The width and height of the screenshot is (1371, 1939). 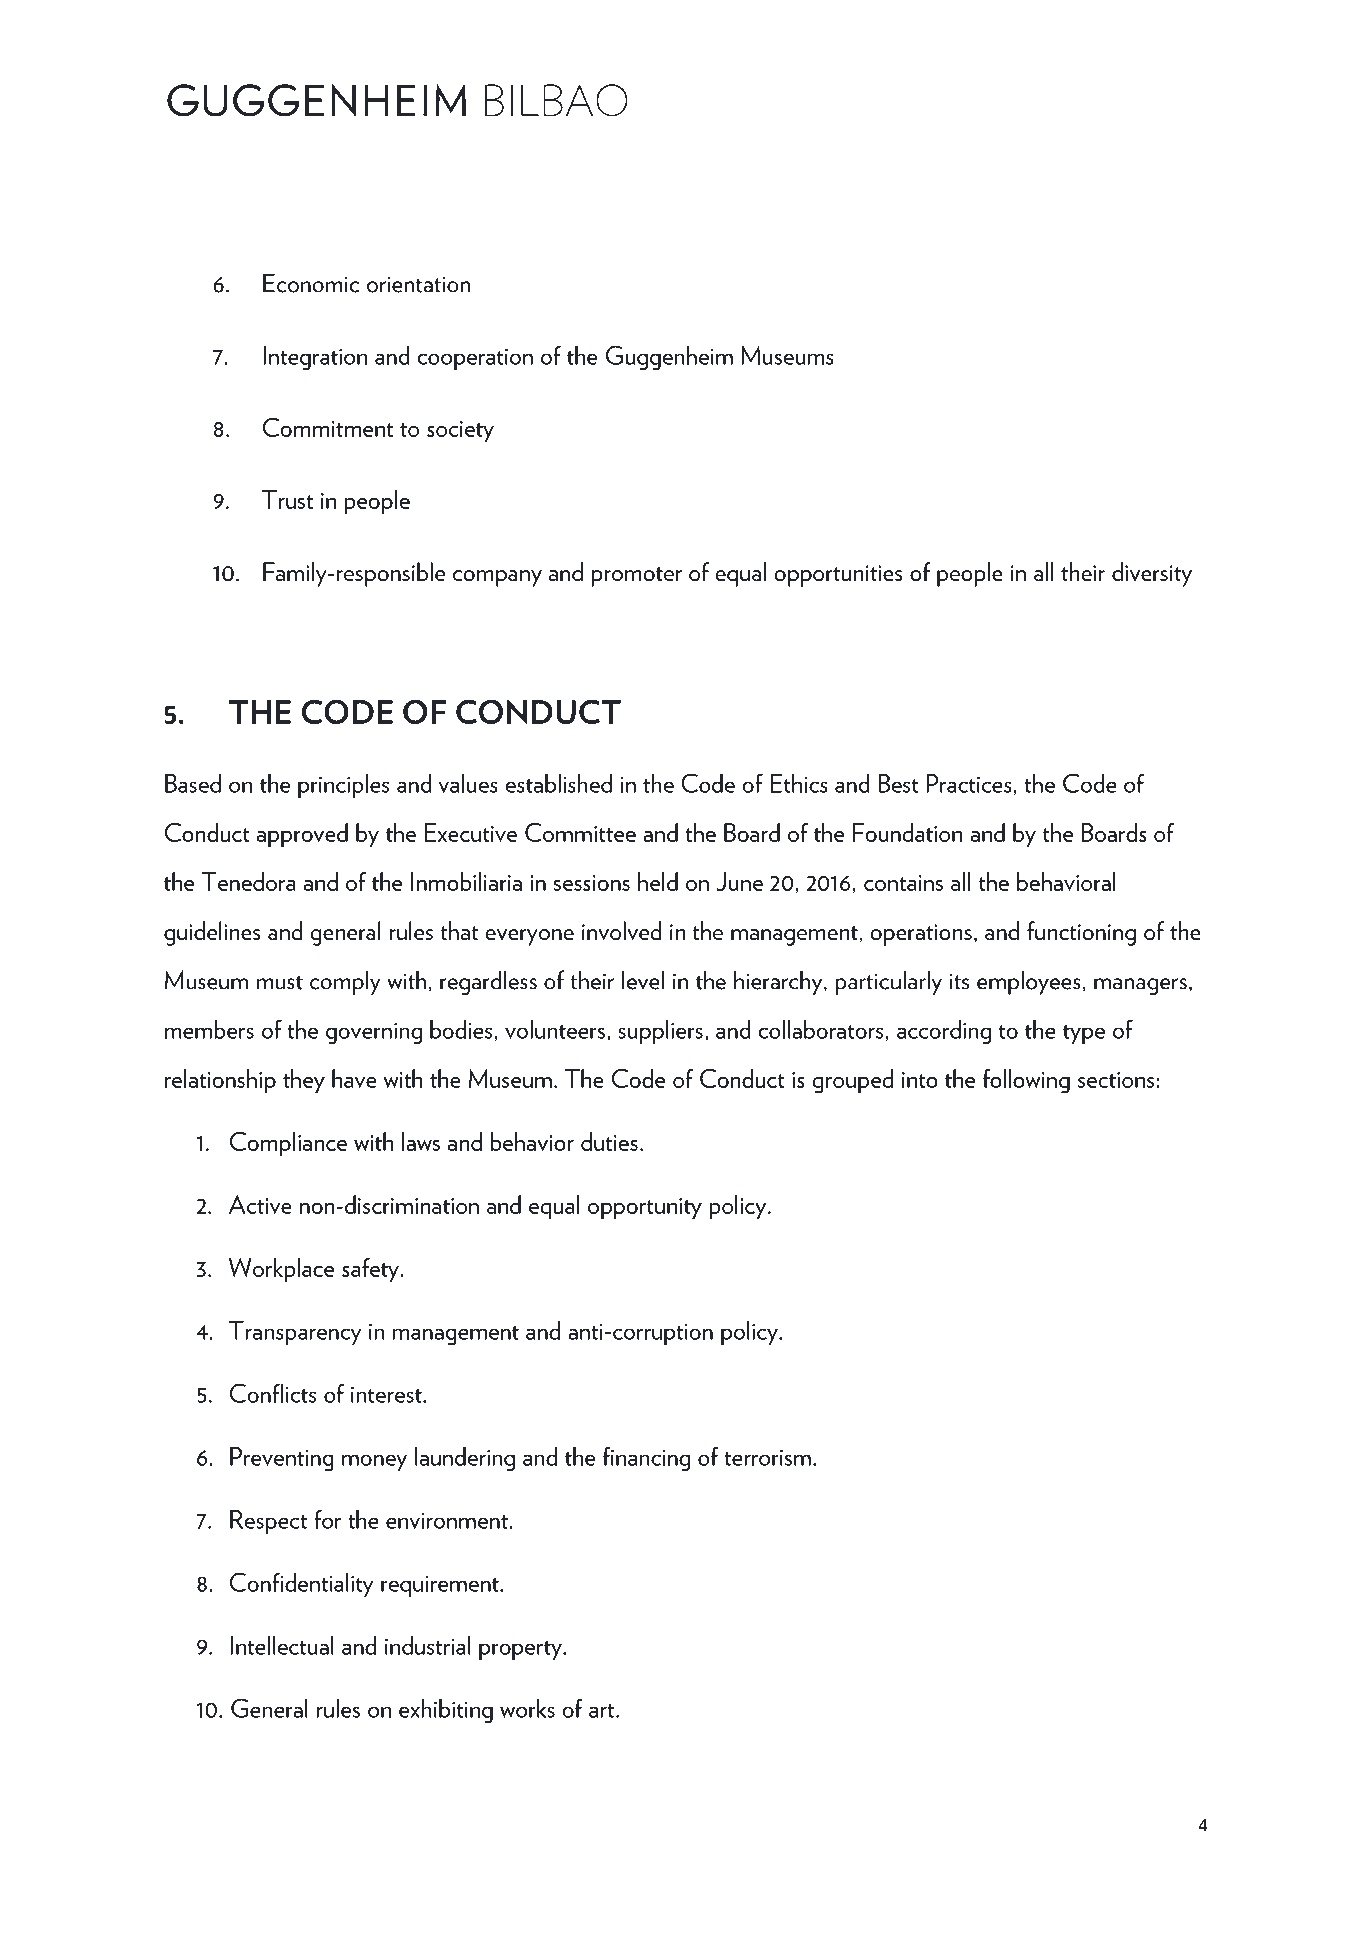 I want to click on terrorism, so click(x=767, y=1458).
